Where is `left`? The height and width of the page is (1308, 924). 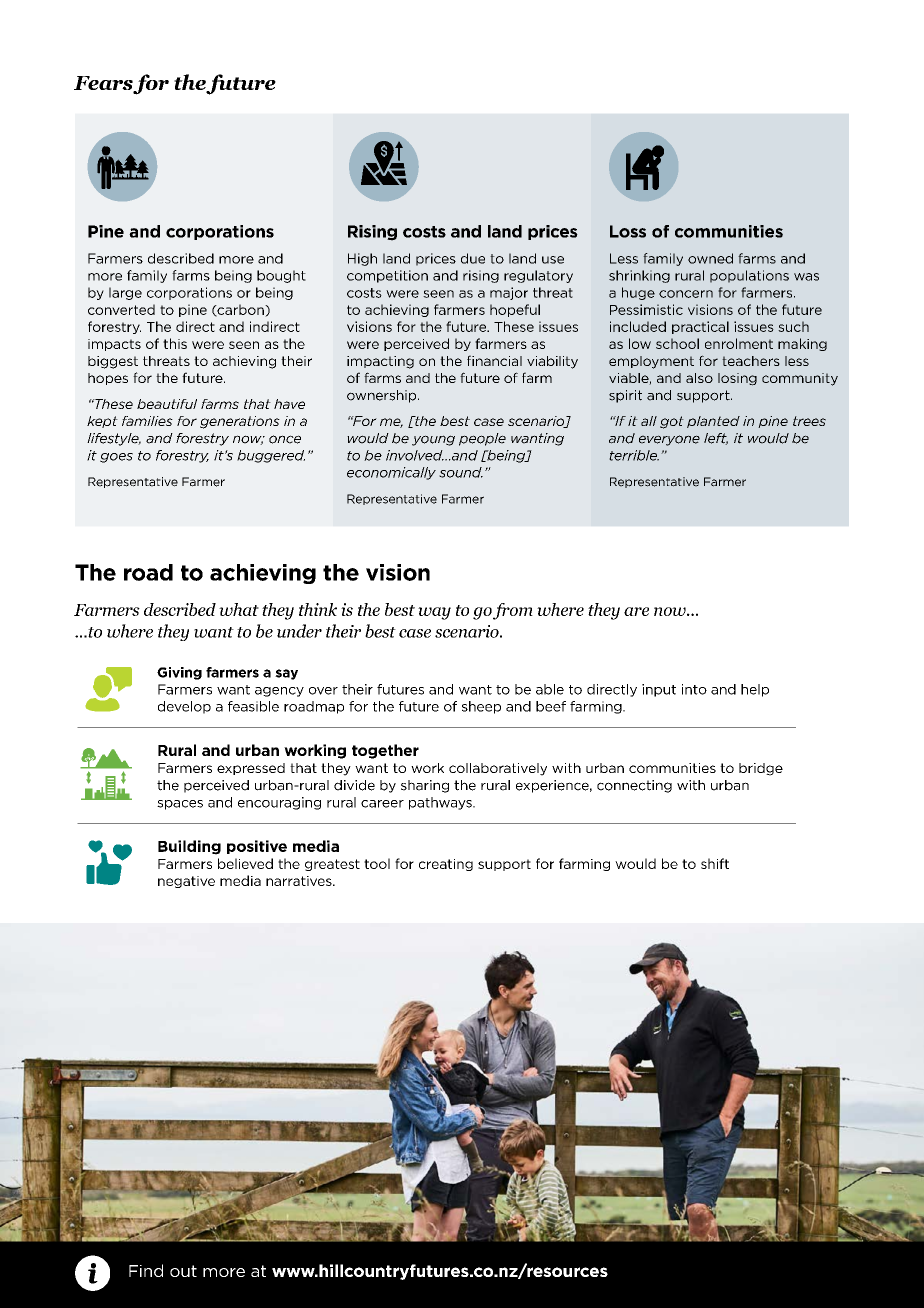 left is located at coordinates (716, 439).
